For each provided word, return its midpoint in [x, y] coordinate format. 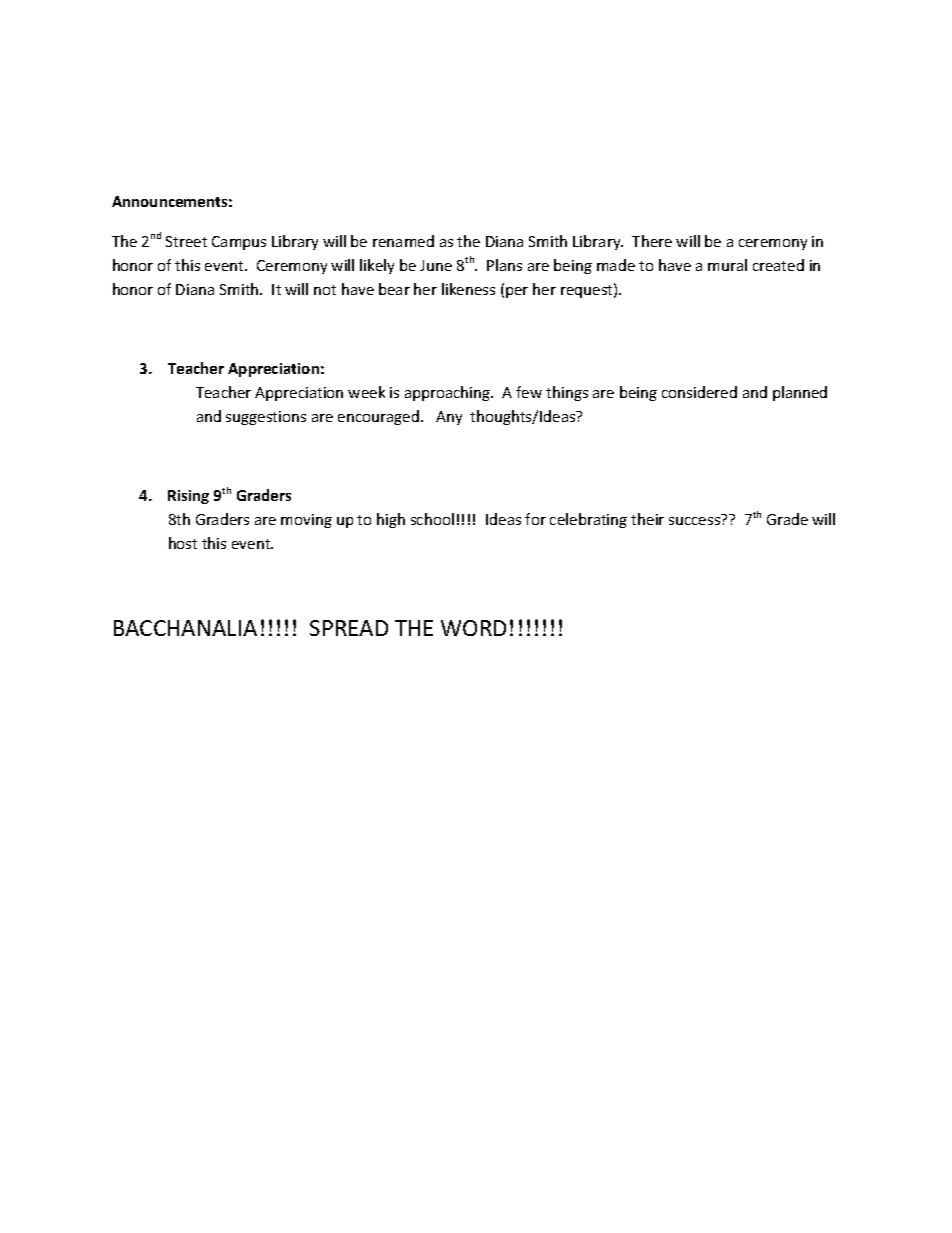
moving [306, 521]
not [325, 290]
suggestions [266, 418]
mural [727, 265]
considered [699, 392]
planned [800, 393]
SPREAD [349, 628]
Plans [504, 265]
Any [449, 418]
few [529, 392]
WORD [473, 628]
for [535, 519]
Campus [239, 243]
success [694, 521]
